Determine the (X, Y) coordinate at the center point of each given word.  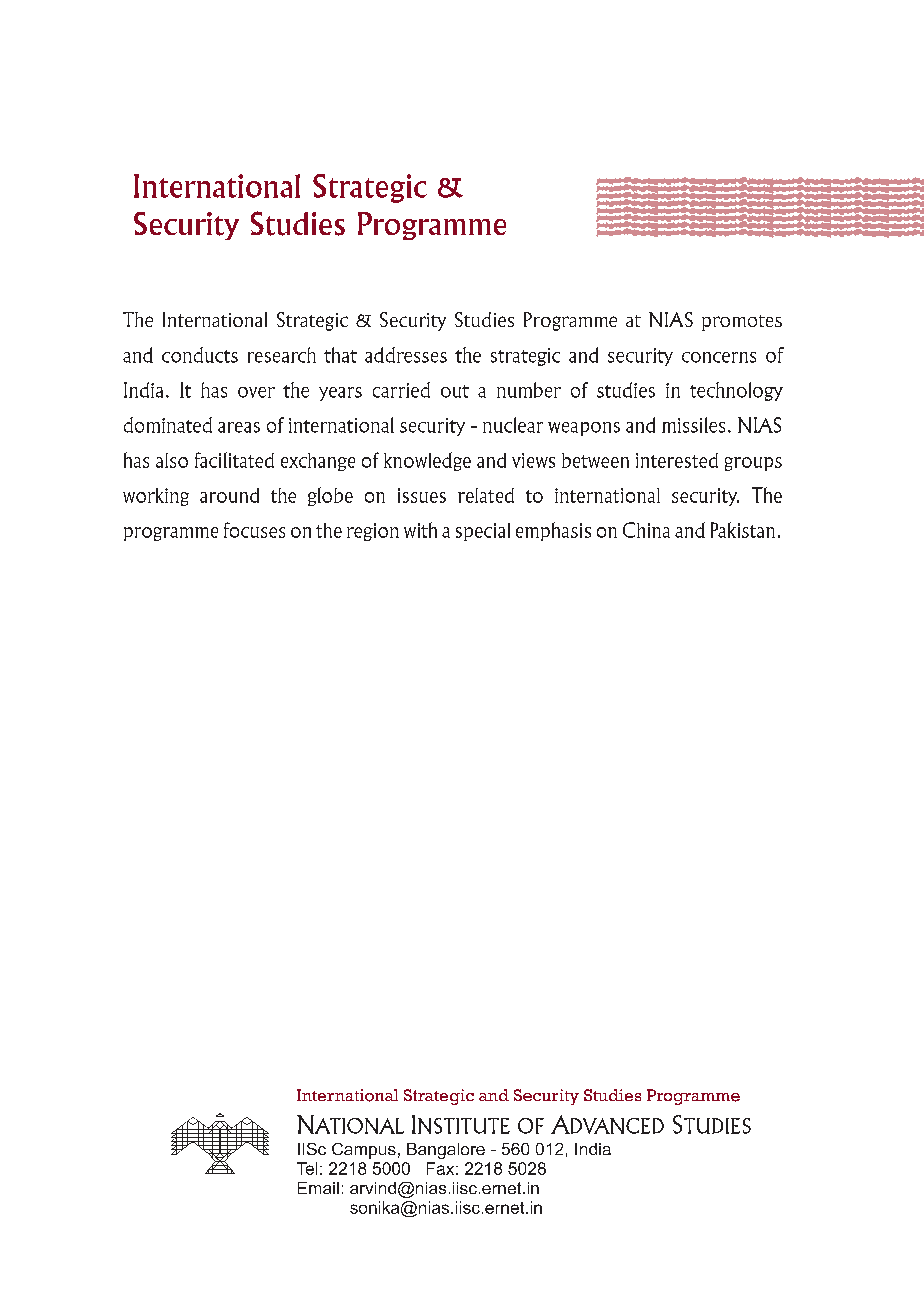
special (483, 532)
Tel (307, 1168)
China (646, 530)
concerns (719, 357)
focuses (254, 530)
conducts (200, 355)
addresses (406, 355)
